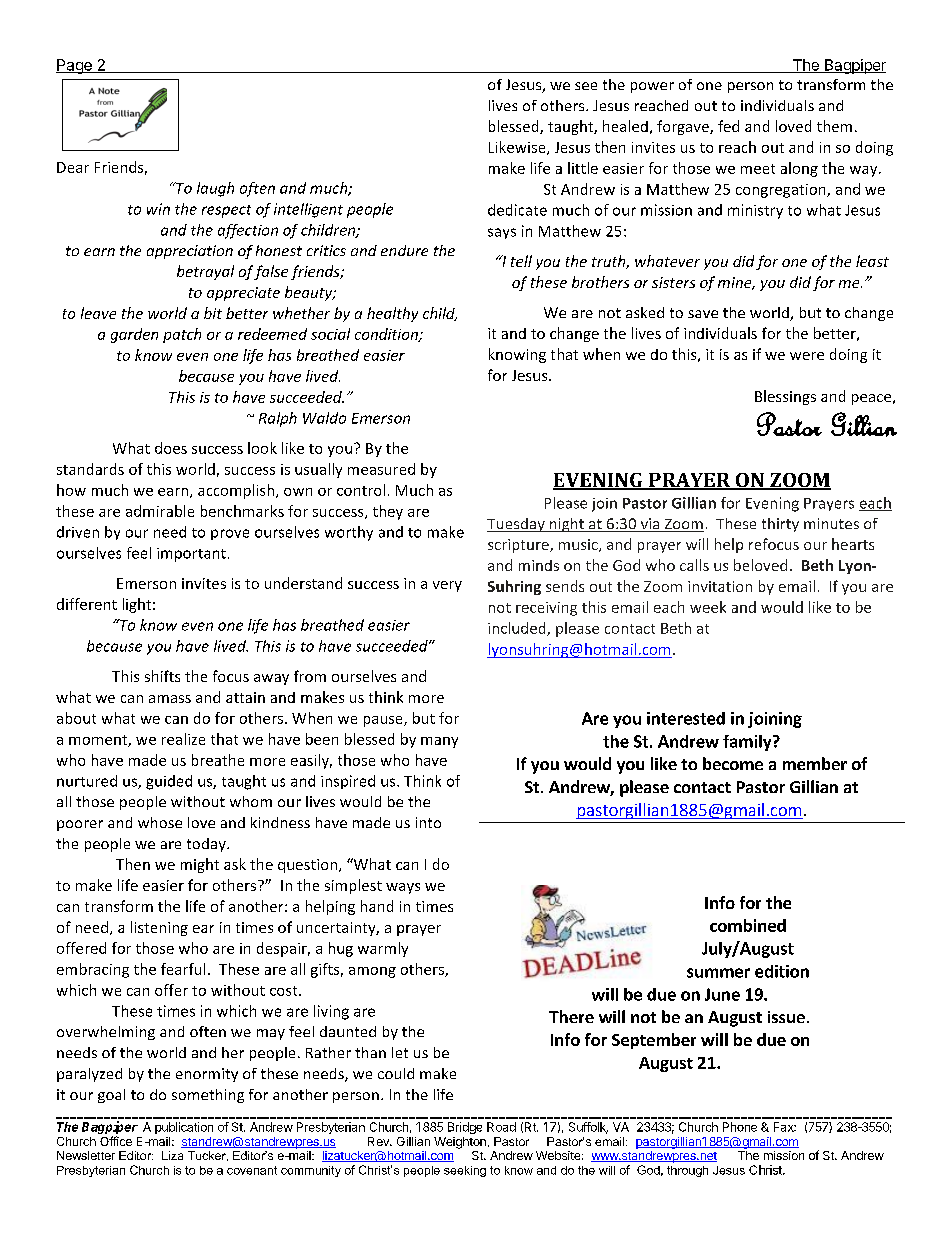 The image size is (952, 1233). I want to click on Road, so click(501, 1127).
